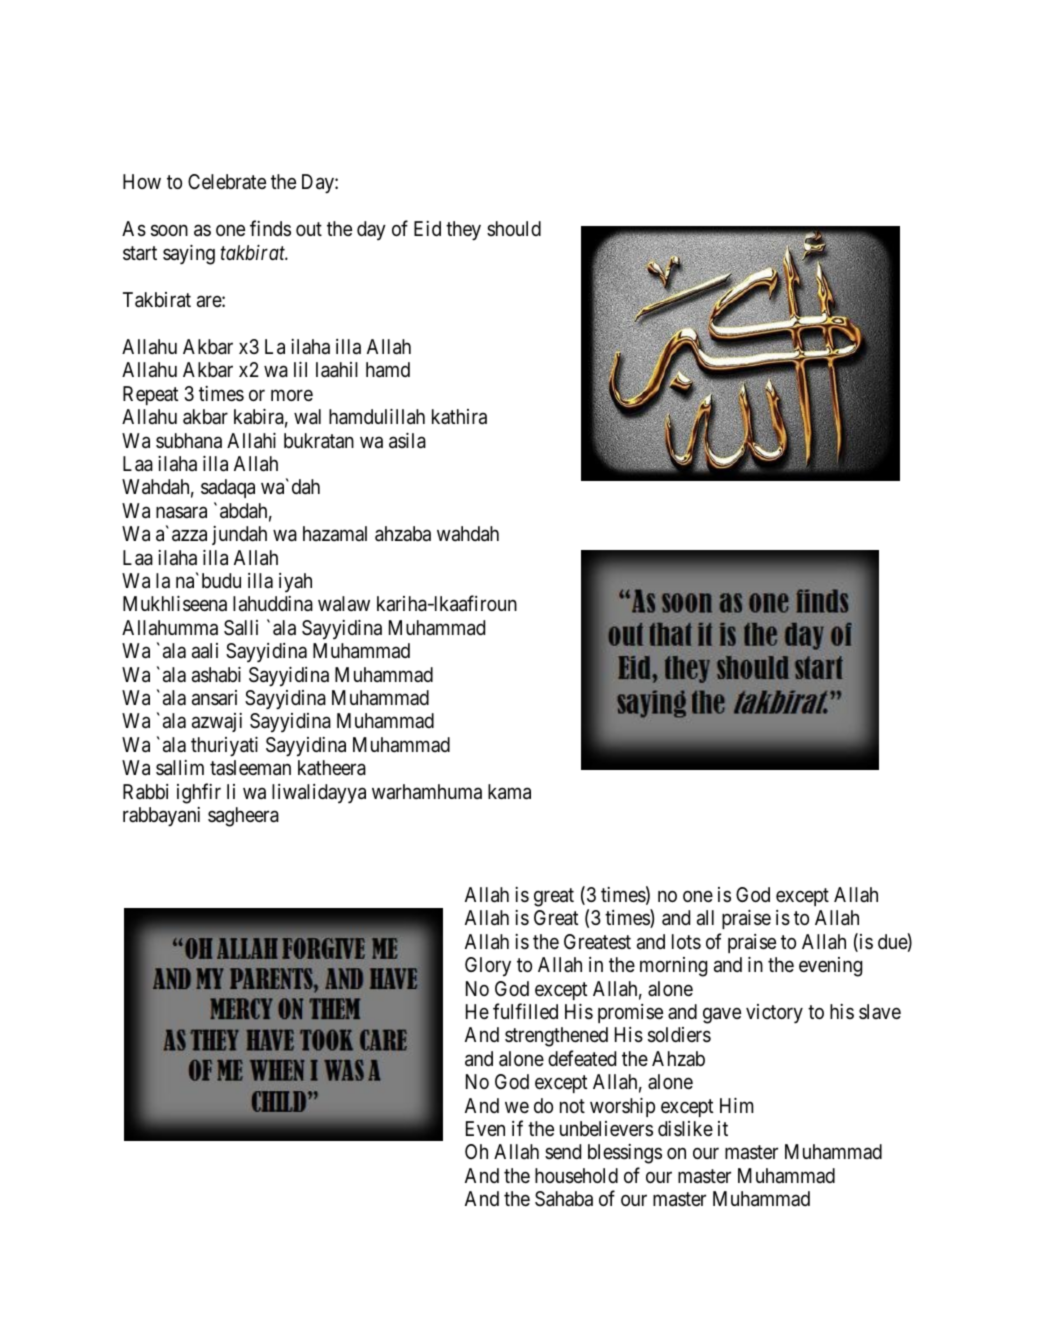 The height and width of the image is (1343, 1038). I want to click on kama, so click(509, 792).
